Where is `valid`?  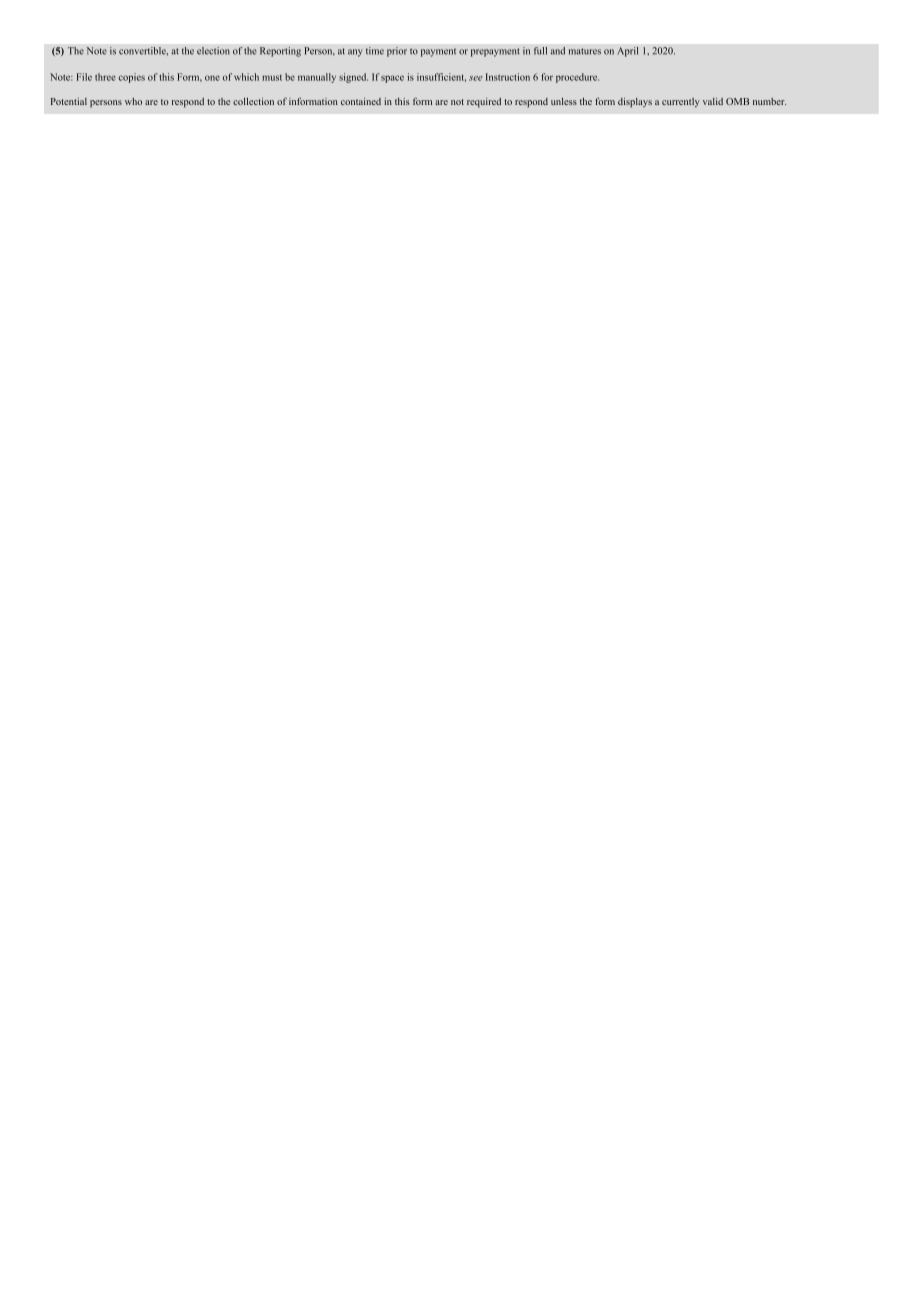
valid is located at coordinates (713, 101).
